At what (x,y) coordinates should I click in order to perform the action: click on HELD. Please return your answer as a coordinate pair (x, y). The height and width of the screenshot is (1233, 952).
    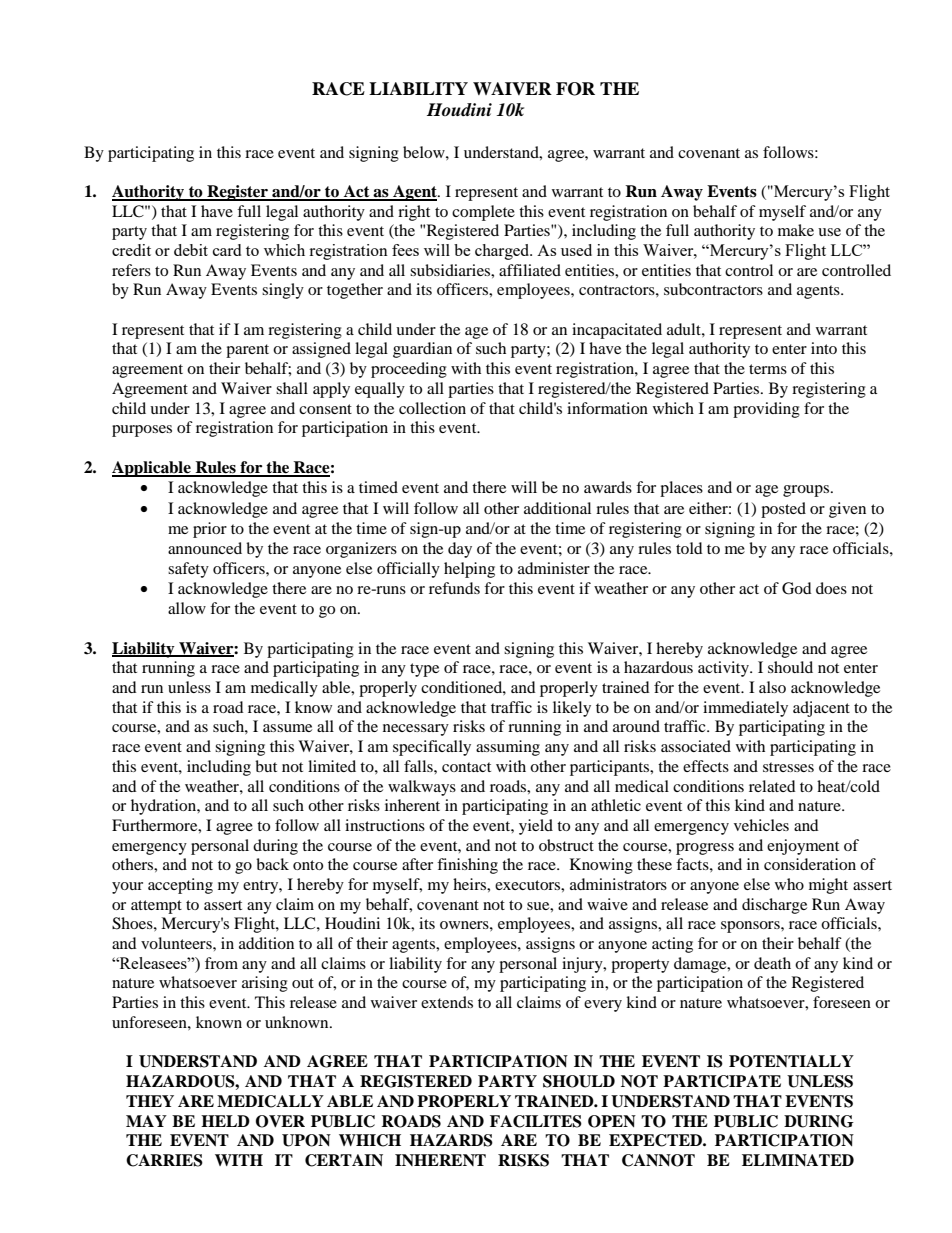
    Looking at the image, I should click on (225, 1121).
